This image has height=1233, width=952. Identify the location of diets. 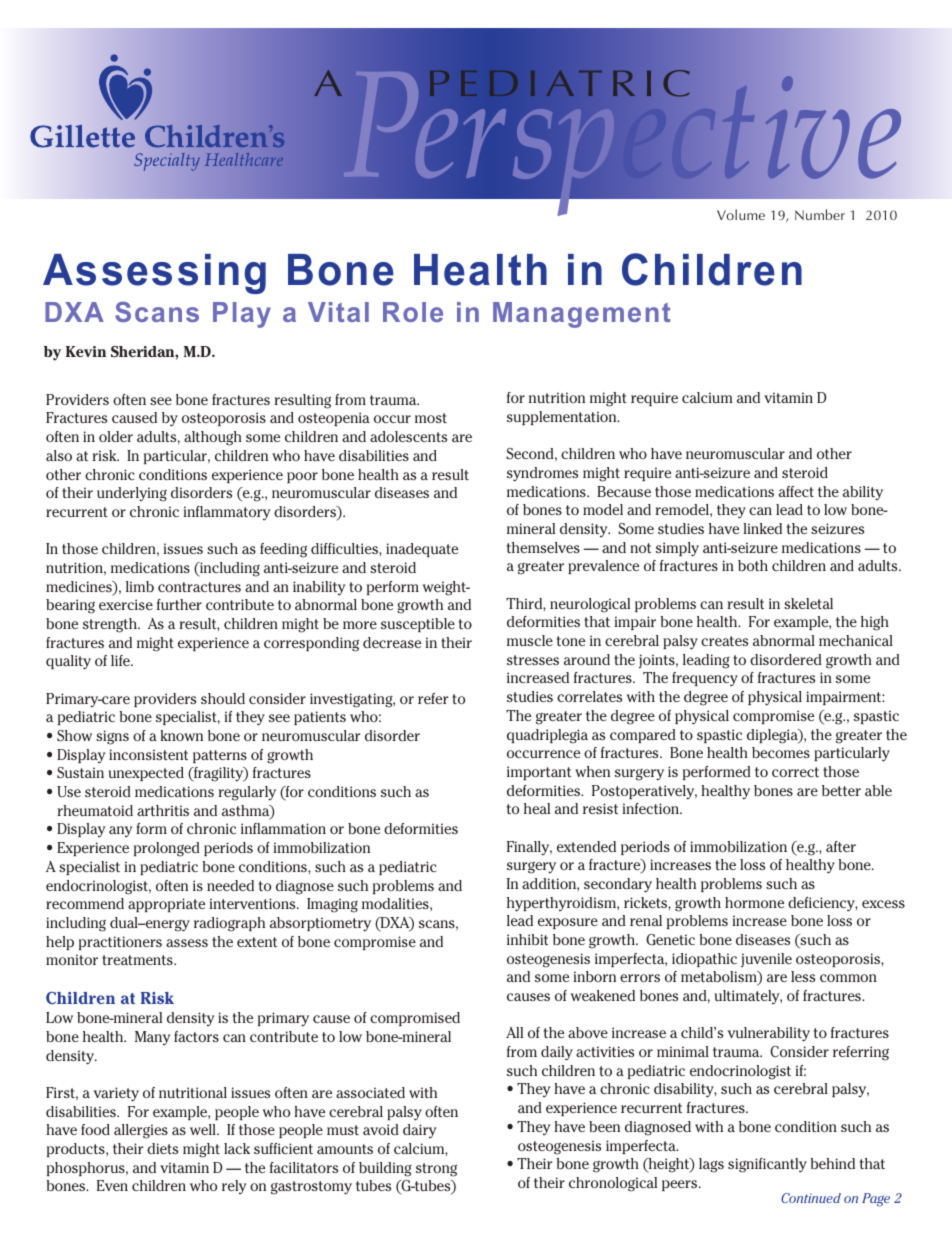
(162, 1148).
